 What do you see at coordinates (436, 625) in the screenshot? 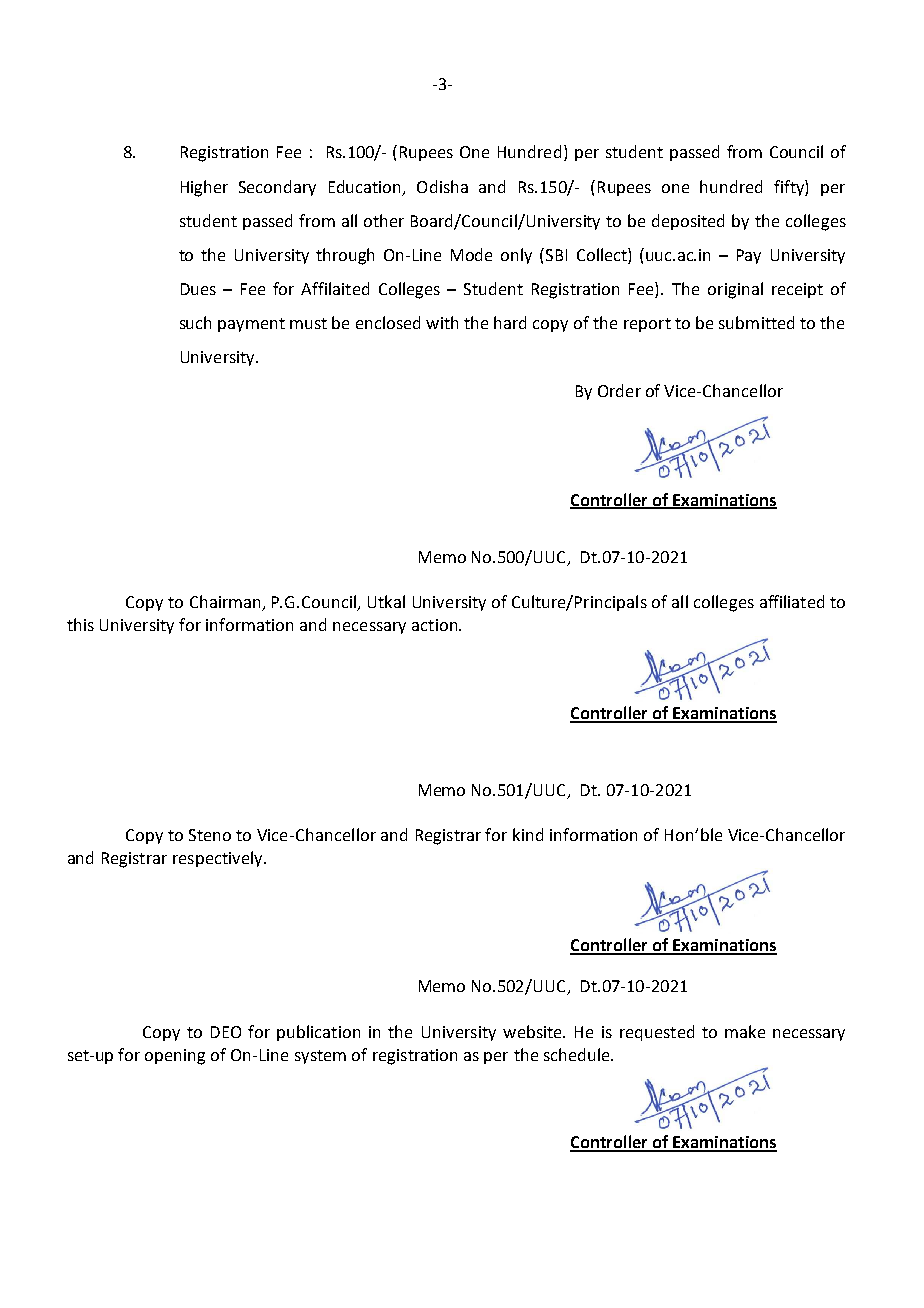
I see `action` at bounding box center [436, 625].
